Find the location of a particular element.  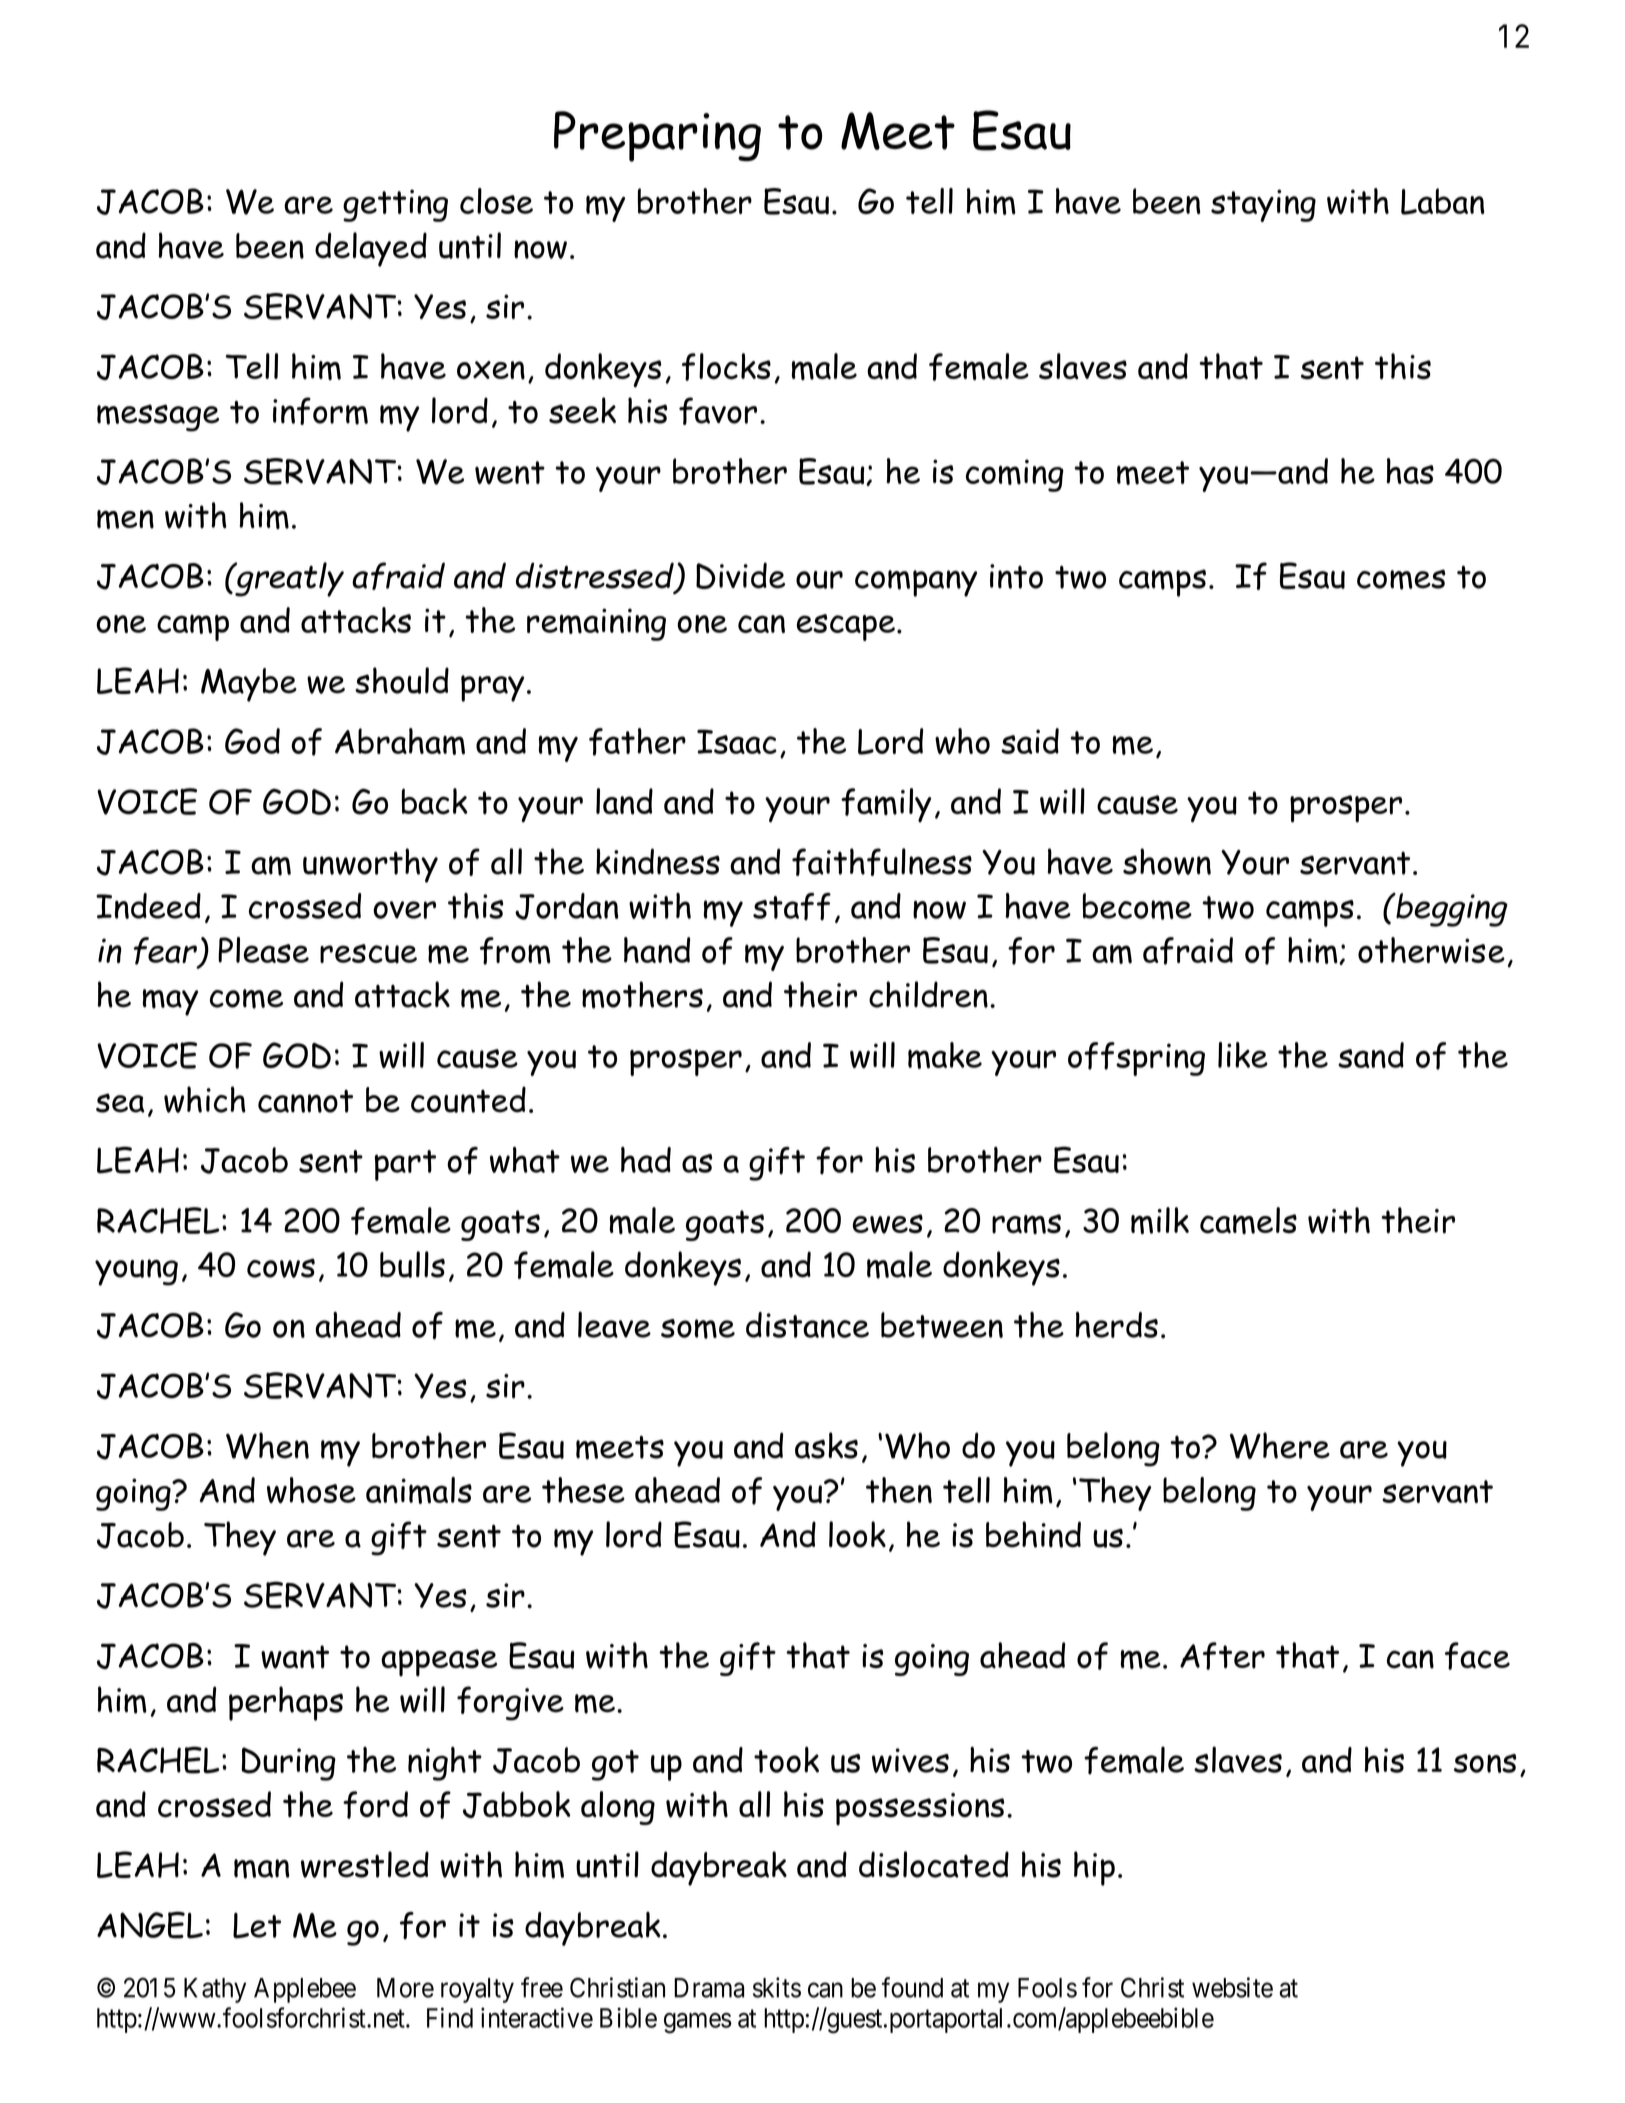

greatly is located at coordinates (288, 579).
